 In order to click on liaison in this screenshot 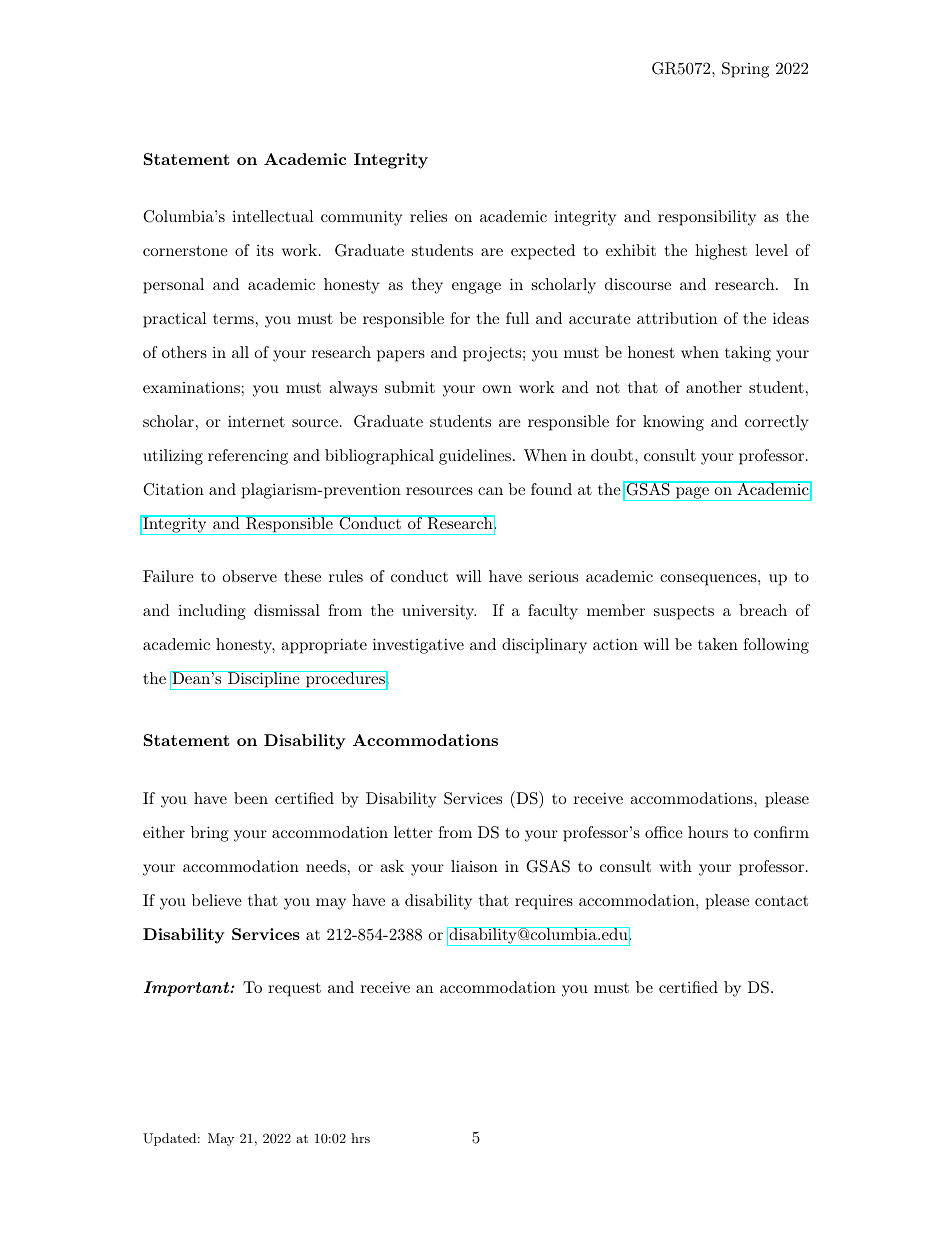, I will do `click(474, 866)`.
